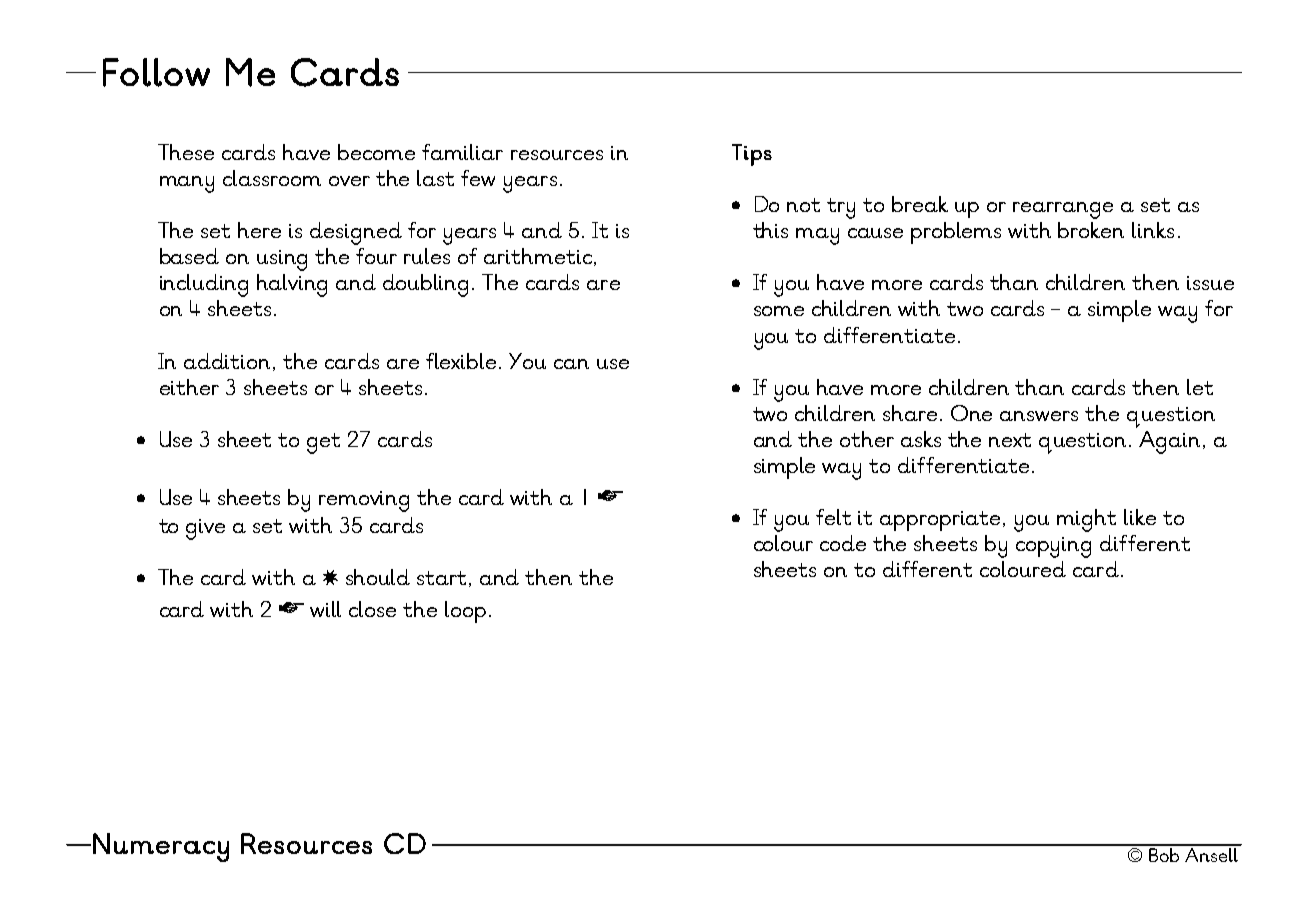 This screenshot has height=924, width=1308. I want to click on rearrange, so click(1063, 212).
